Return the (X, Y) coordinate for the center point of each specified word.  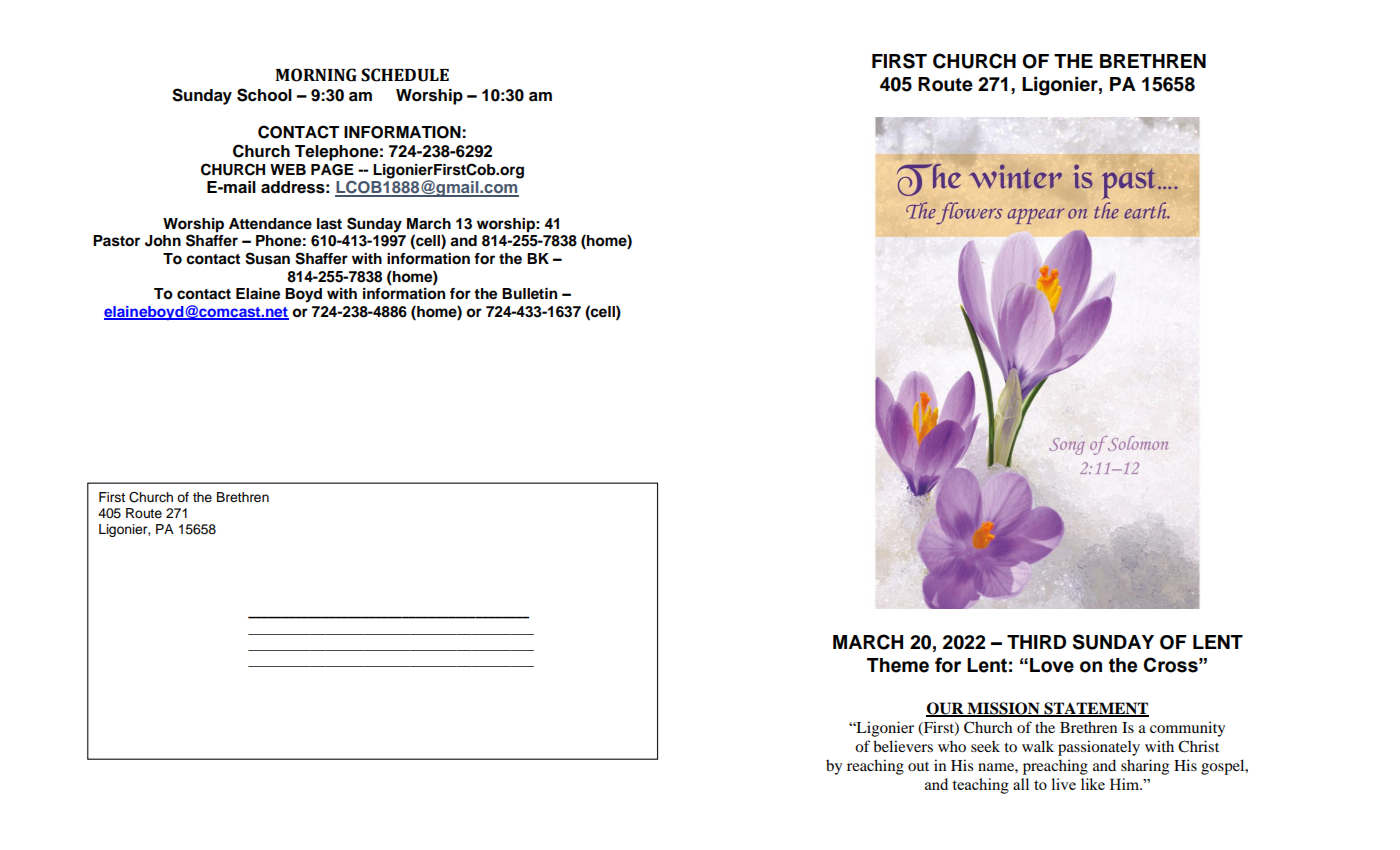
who (952, 746)
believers (903, 746)
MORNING (316, 75)
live (1064, 784)
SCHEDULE (405, 75)
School (264, 95)
